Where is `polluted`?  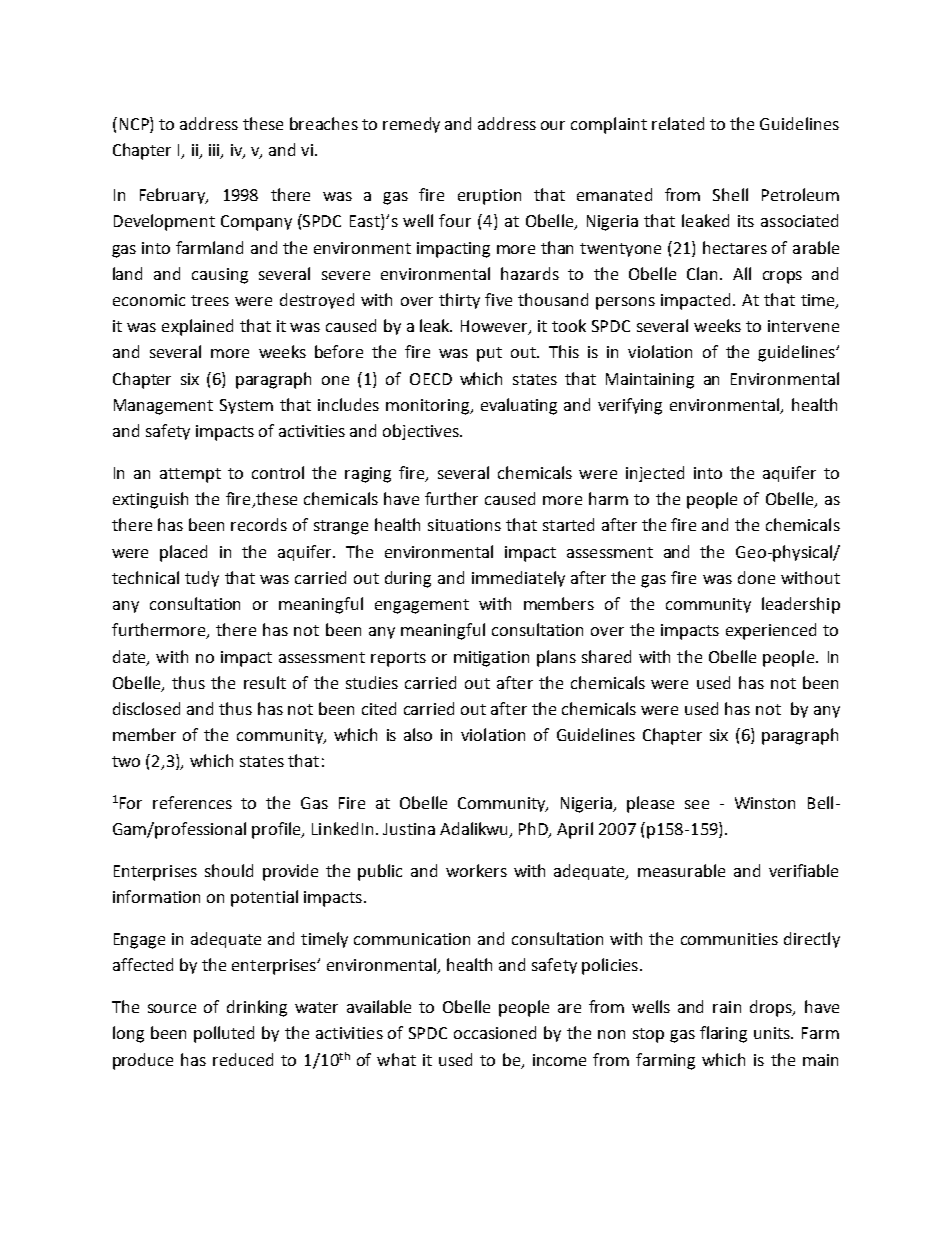 polluted is located at coordinates (224, 1034).
